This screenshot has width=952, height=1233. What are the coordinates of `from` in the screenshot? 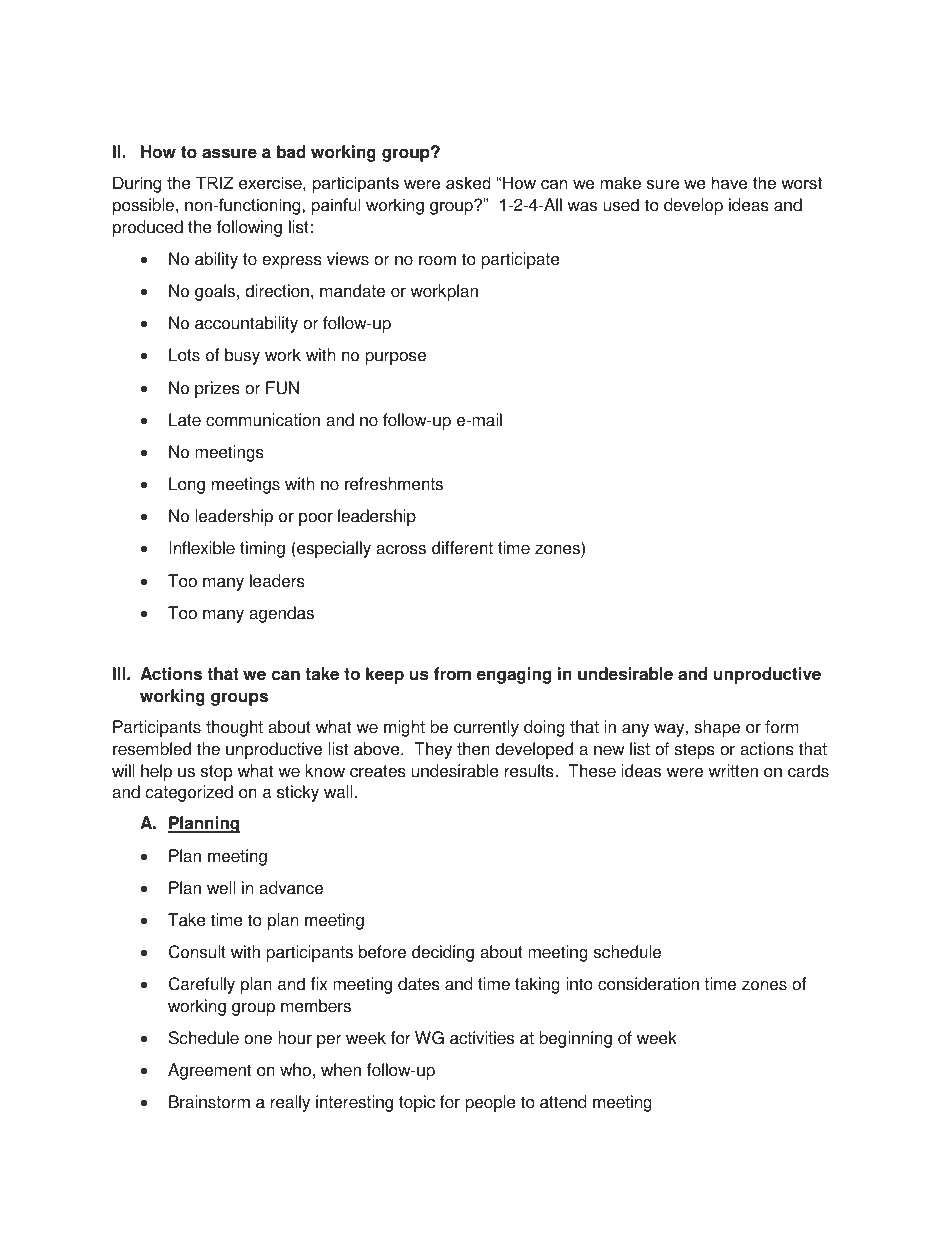 It's located at (452, 674).
